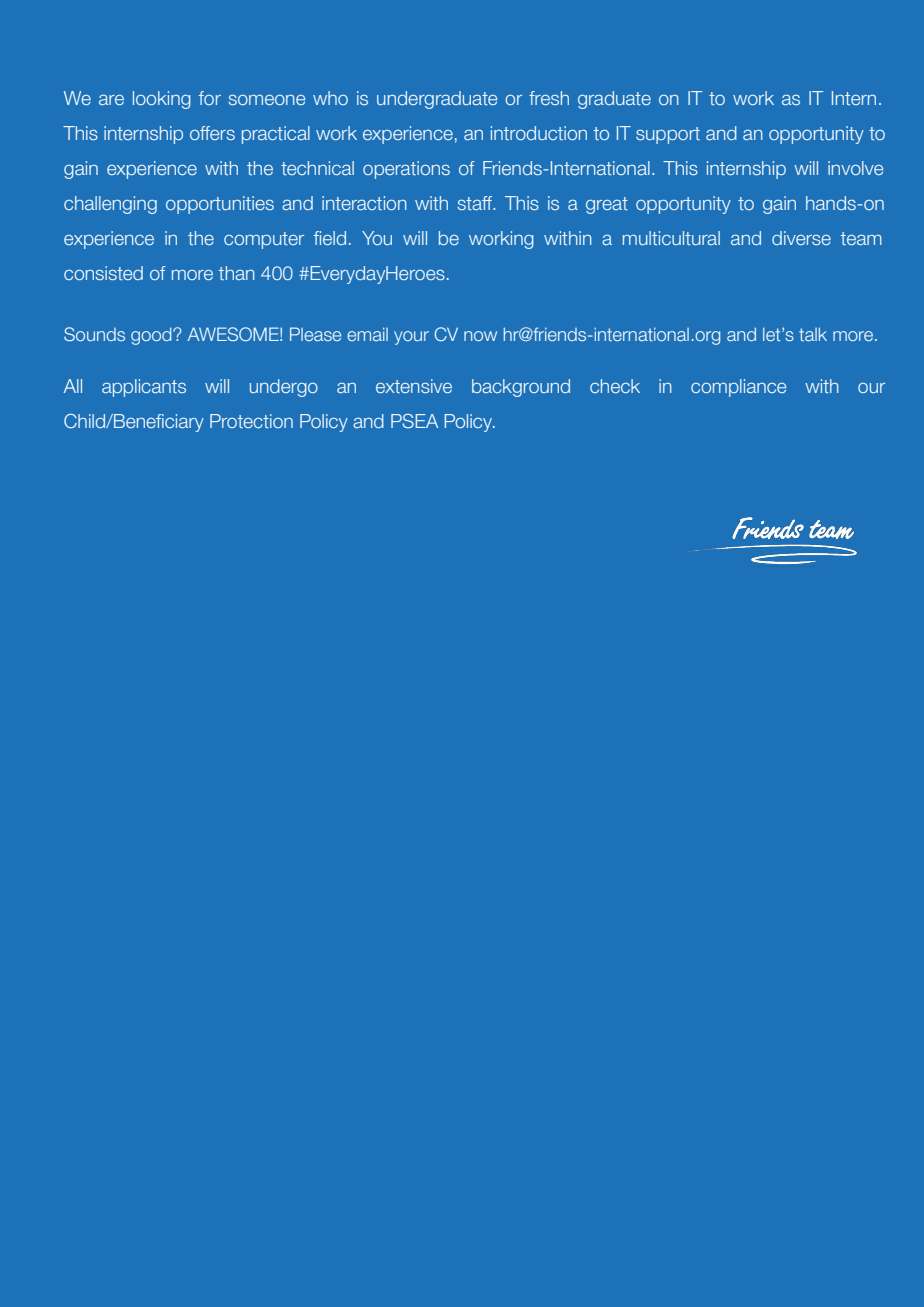 The image size is (924, 1307). I want to click on diverse, so click(801, 238).
